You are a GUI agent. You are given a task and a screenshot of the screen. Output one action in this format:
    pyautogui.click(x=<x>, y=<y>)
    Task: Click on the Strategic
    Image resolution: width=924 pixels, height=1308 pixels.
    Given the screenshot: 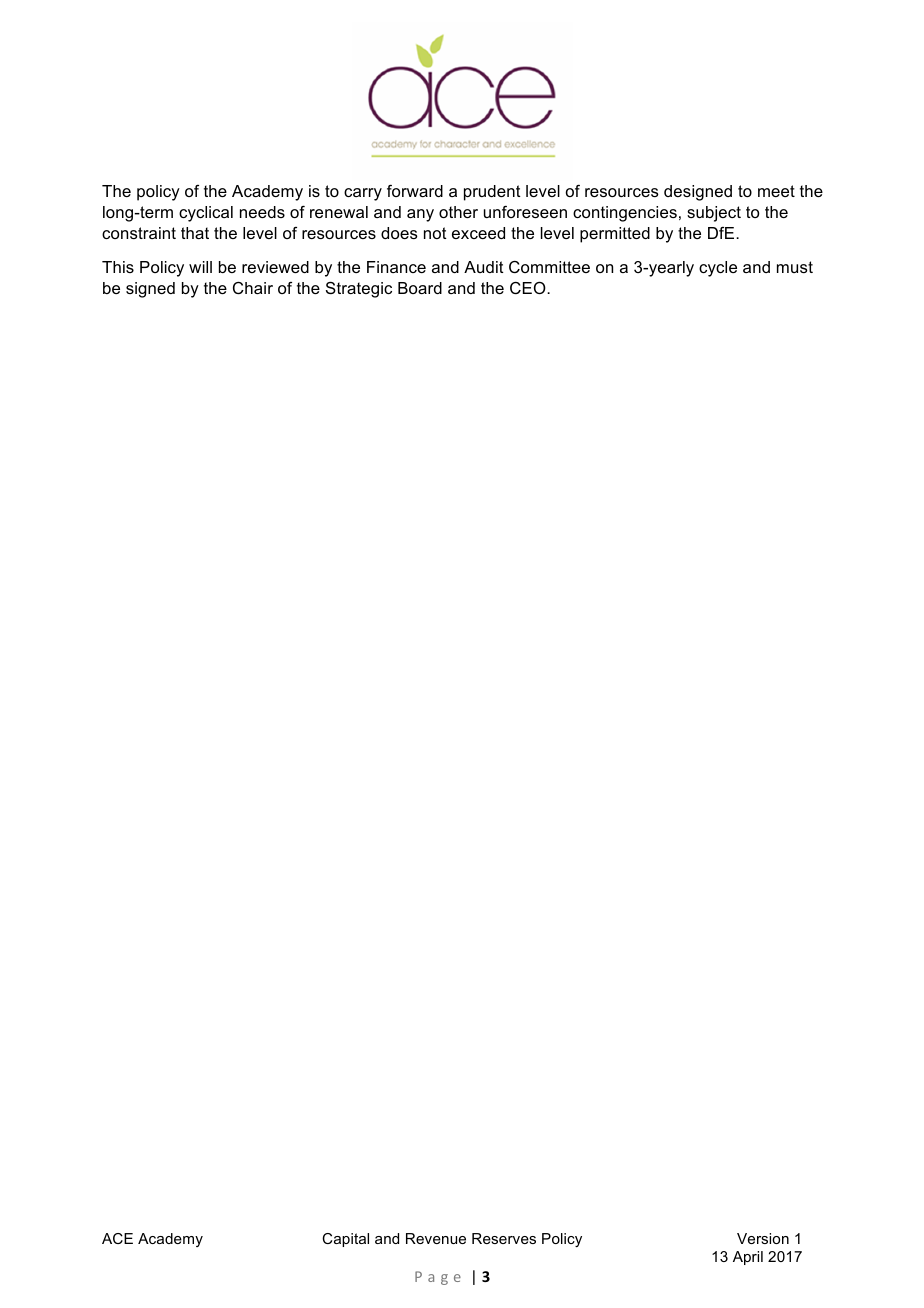 What is the action you would take?
    pyautogui.click(x=359, y=289)
